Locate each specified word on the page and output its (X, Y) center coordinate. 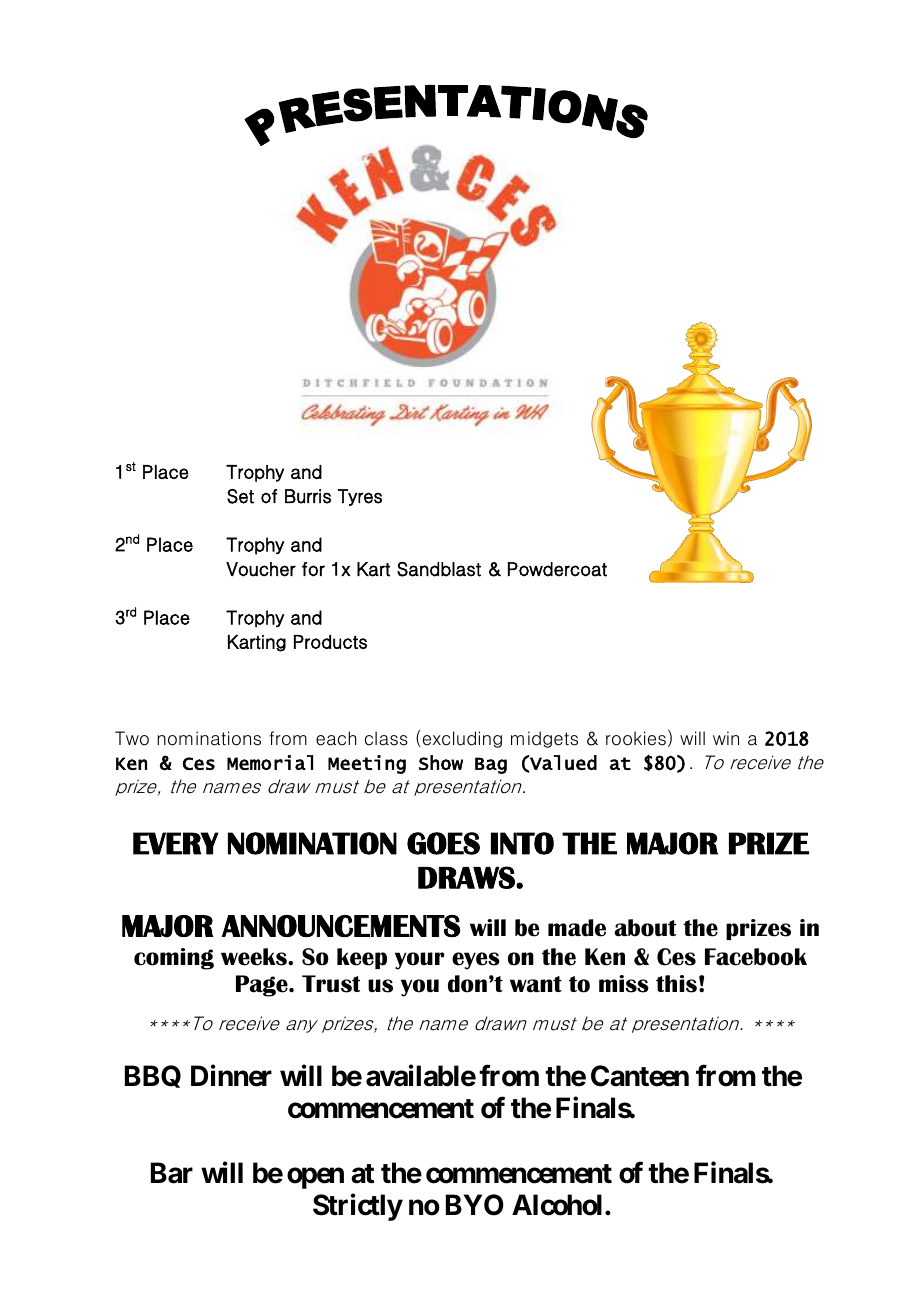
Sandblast (439, 569)
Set (240, 496)
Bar (172, 1173)
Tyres (360, 497)
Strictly (358, 1207)
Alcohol (557, 1205)
